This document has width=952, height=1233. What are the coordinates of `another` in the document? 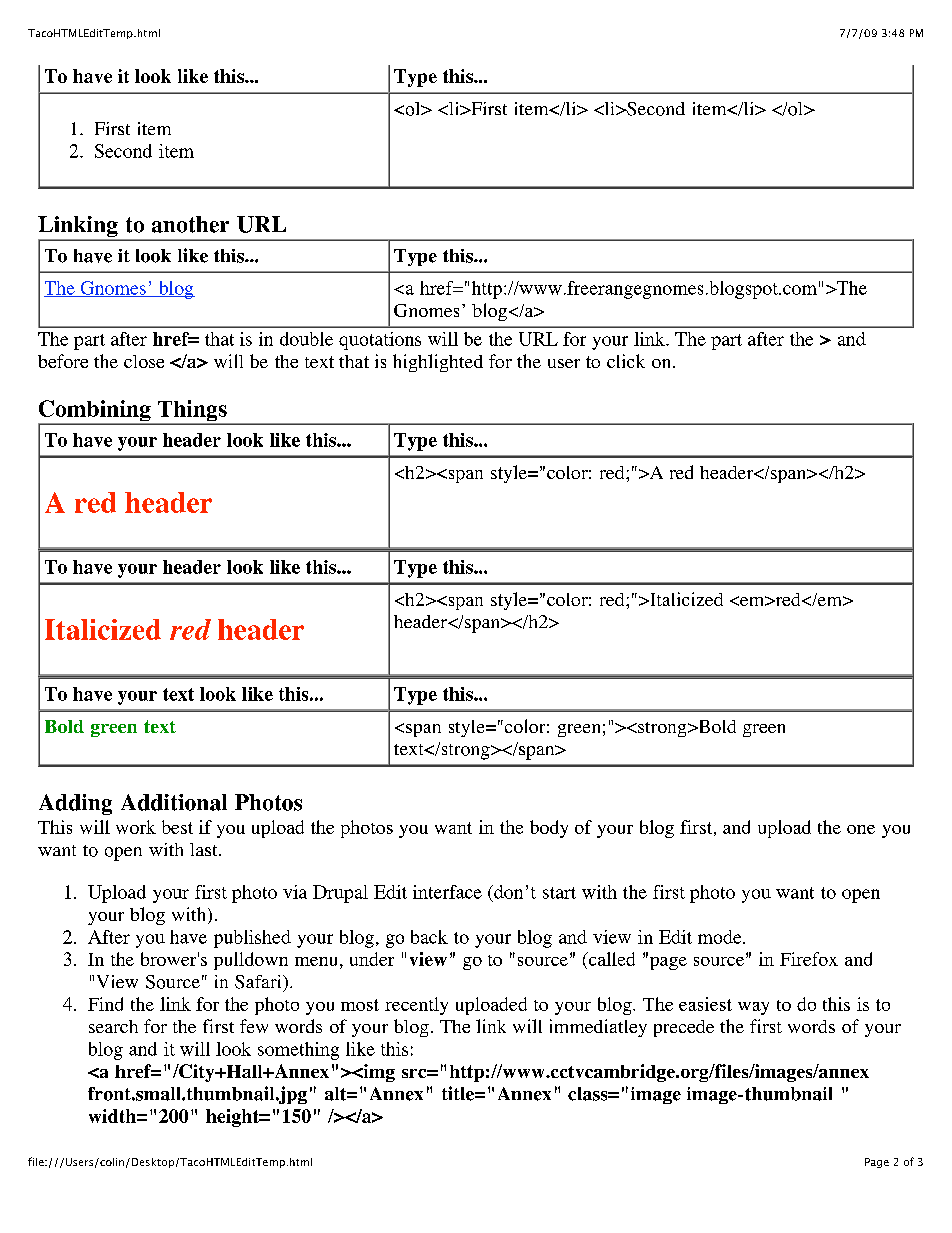 It's located at (190, 224).
